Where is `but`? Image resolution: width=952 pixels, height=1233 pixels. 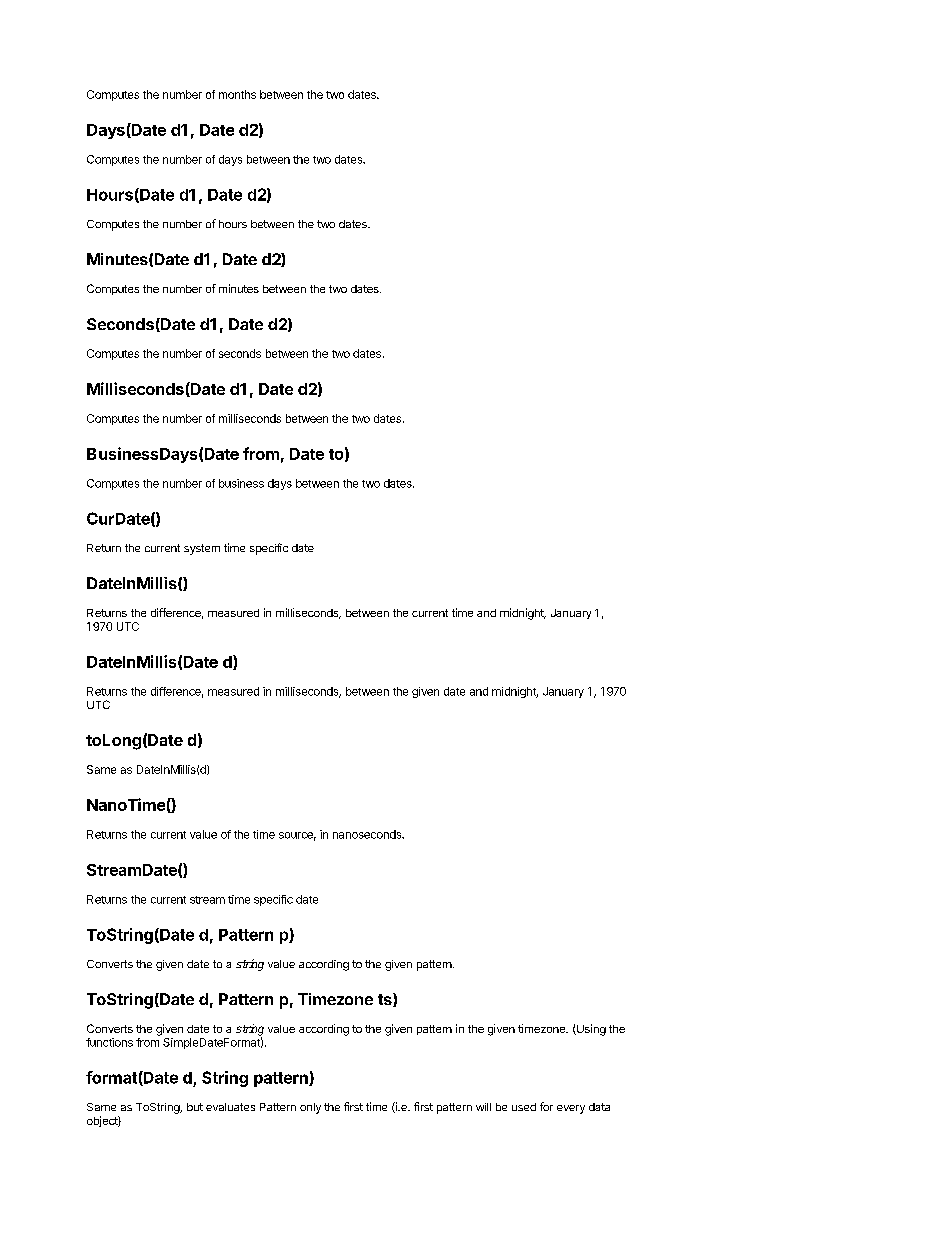 but is located at coordinates (195, 1107).
